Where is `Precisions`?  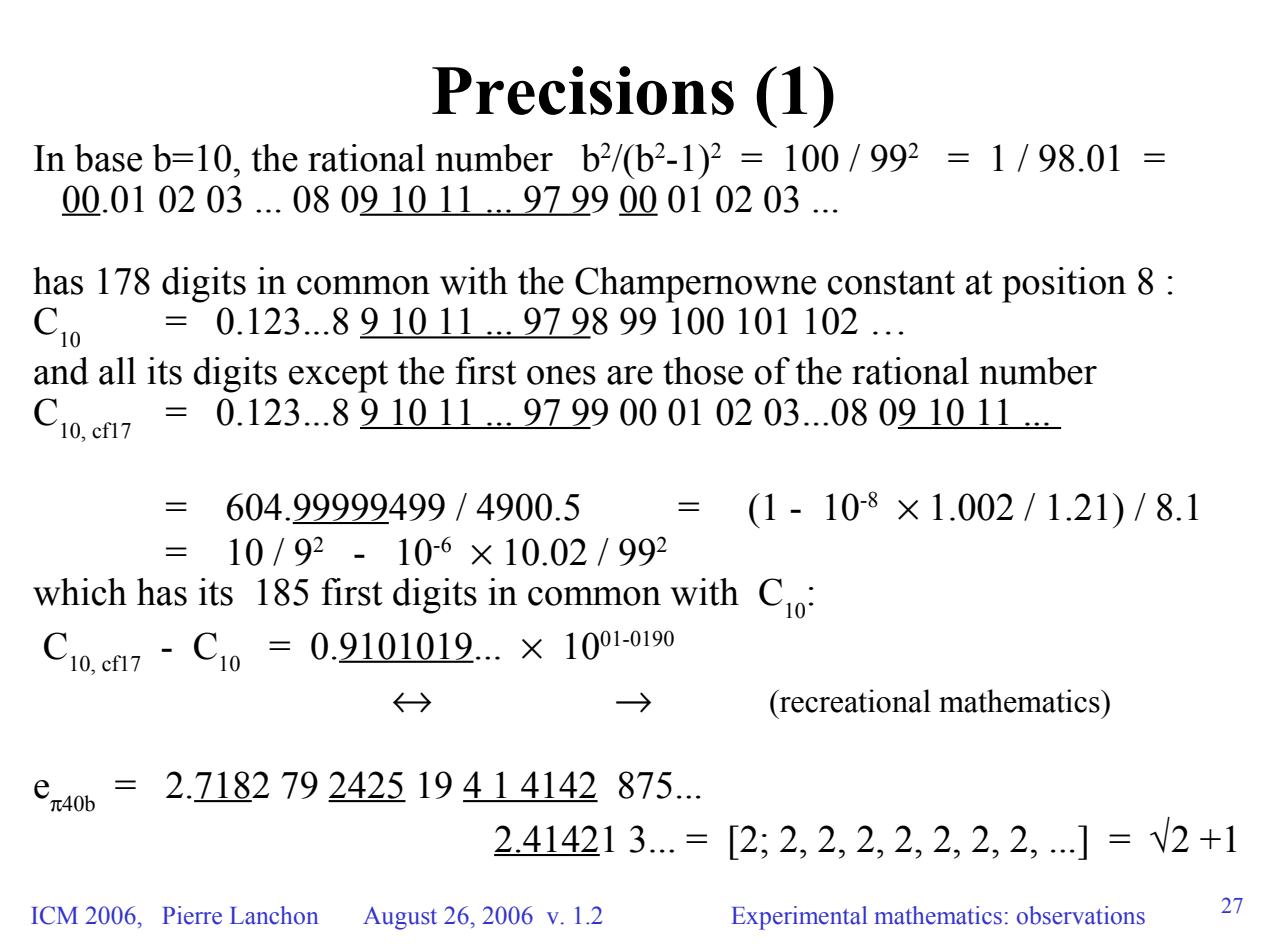
Precisions is located at coordinates (583, 90).
